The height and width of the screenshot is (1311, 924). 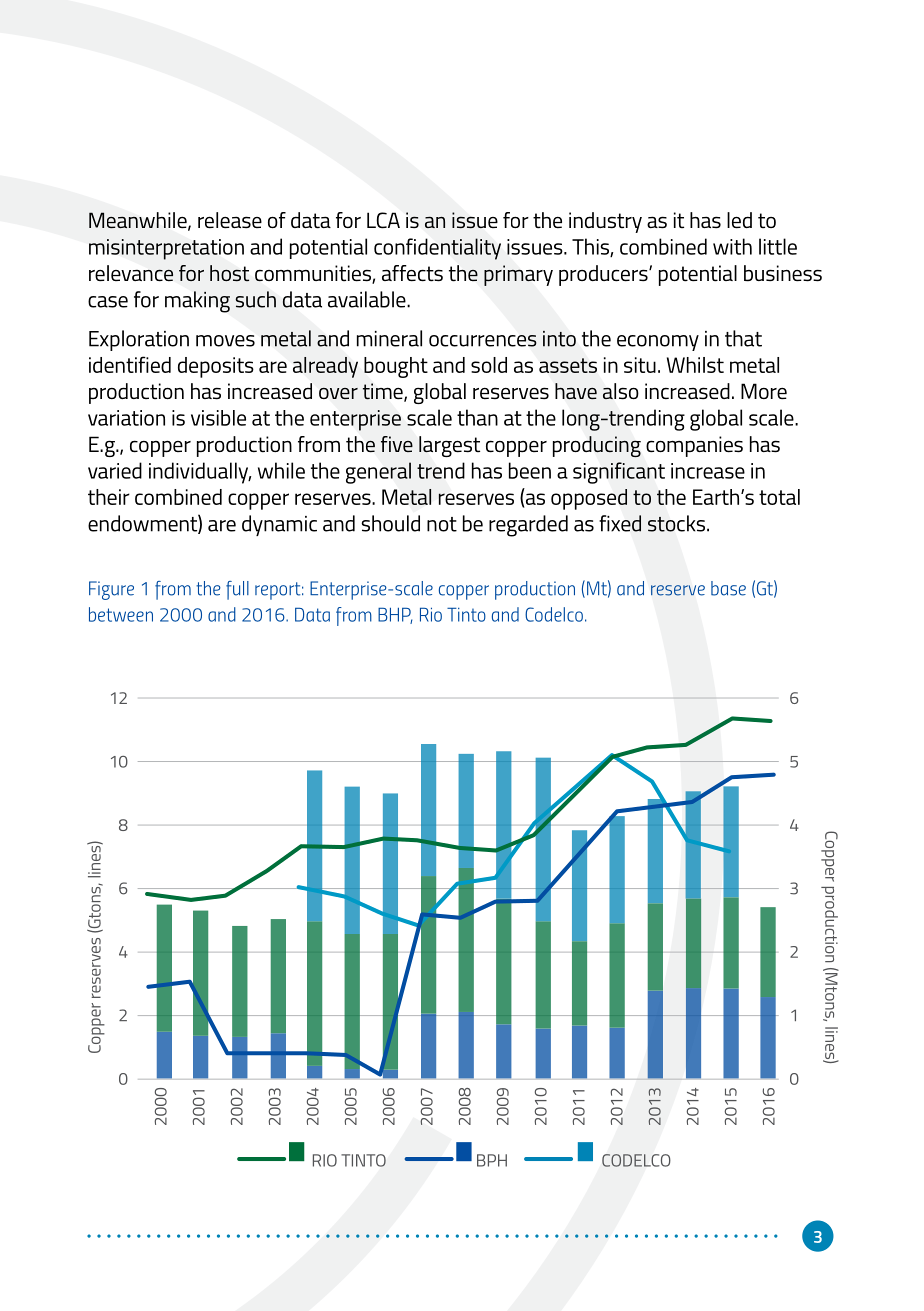 What do you see at coordinates (121, 614) in the screenshot?
I see `between` at bounding box center [121, 614].
